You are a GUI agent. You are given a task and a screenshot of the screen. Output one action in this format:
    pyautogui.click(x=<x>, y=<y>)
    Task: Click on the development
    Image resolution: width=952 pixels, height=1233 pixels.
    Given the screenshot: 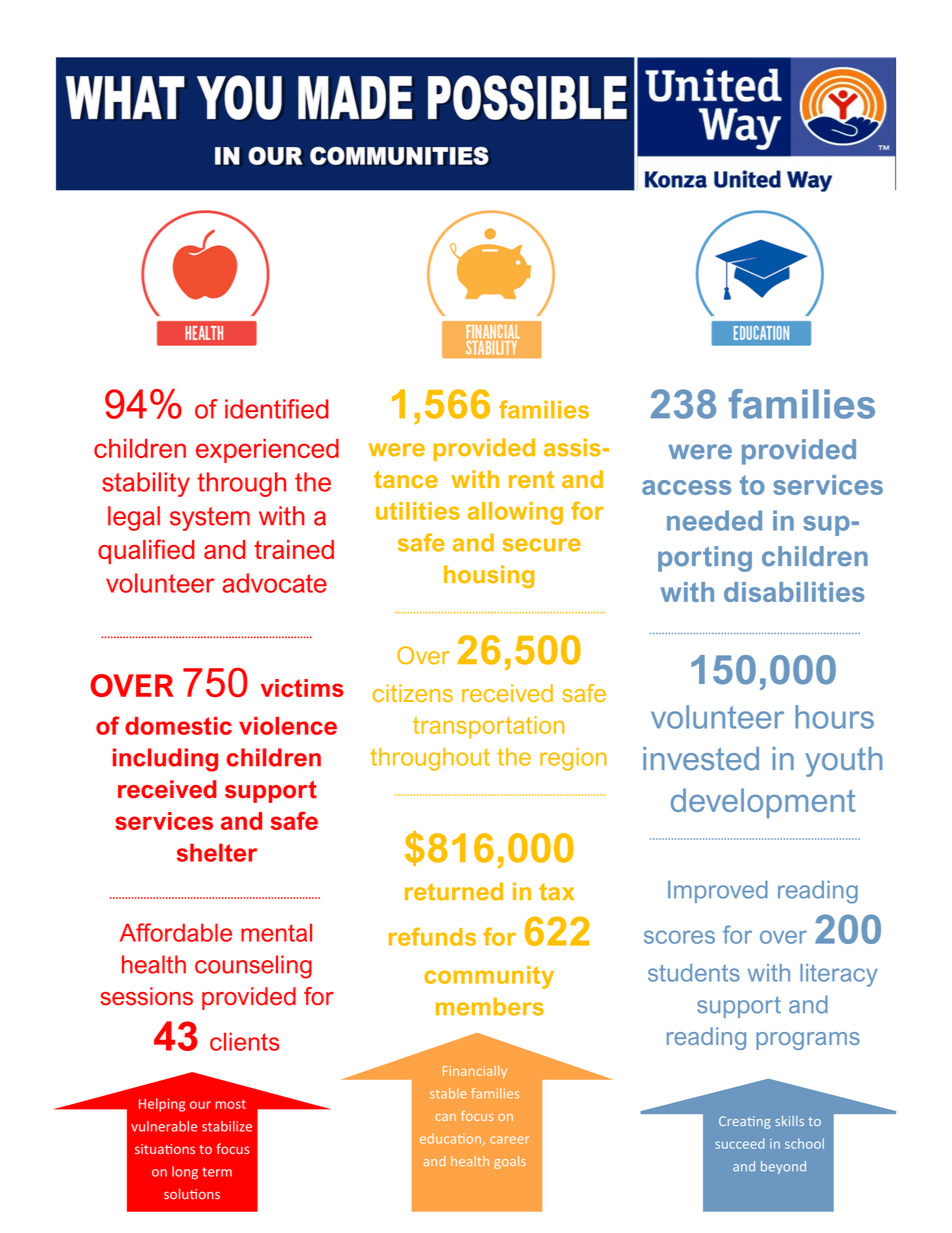 What is the action you would take?
    pyautogui.click(x=763, y=803)
